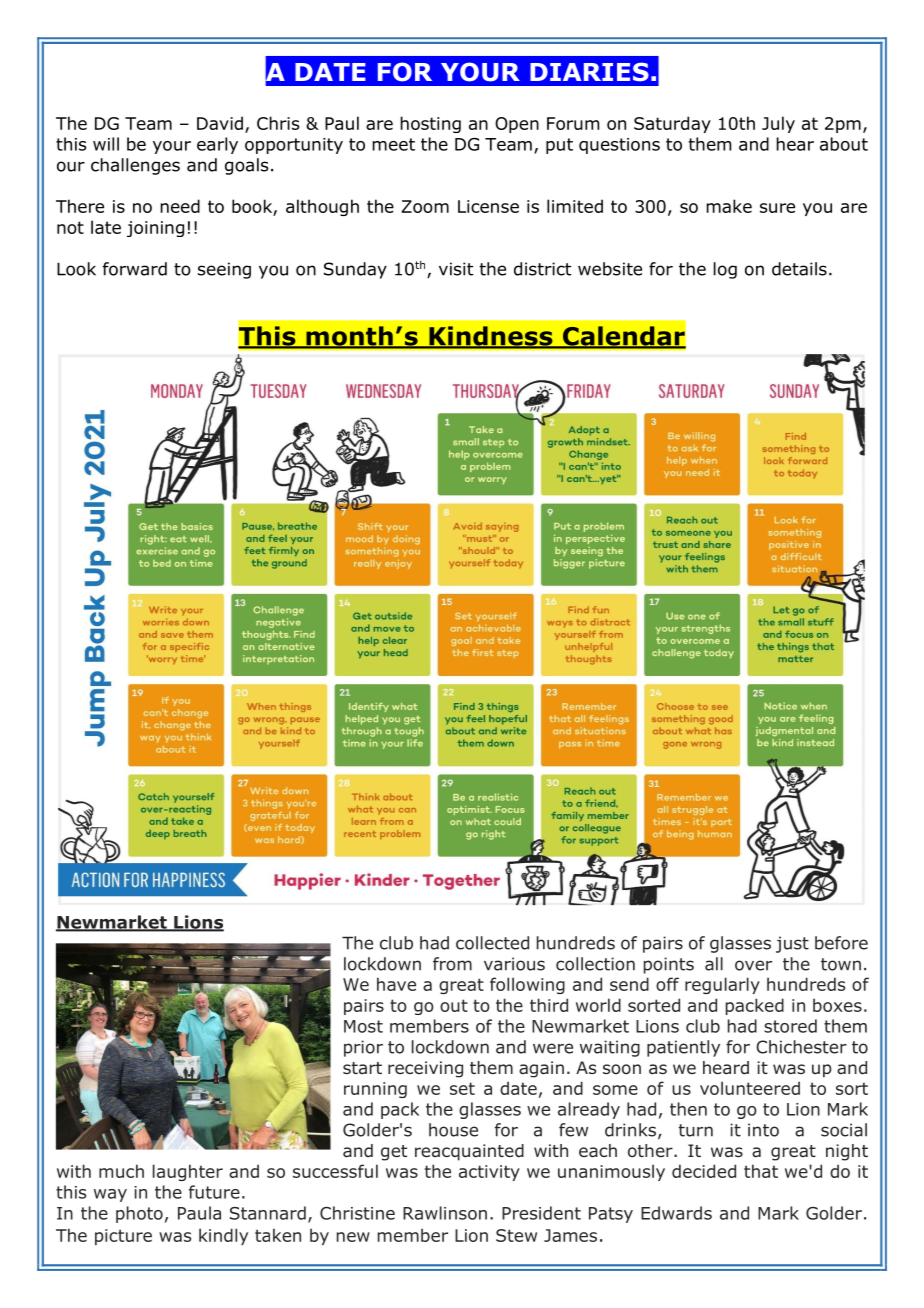 This page has height=1308, width=924. What do you see at coordinates (396, 984) in the page?
I see `have` at bounding box center [396, 984].
